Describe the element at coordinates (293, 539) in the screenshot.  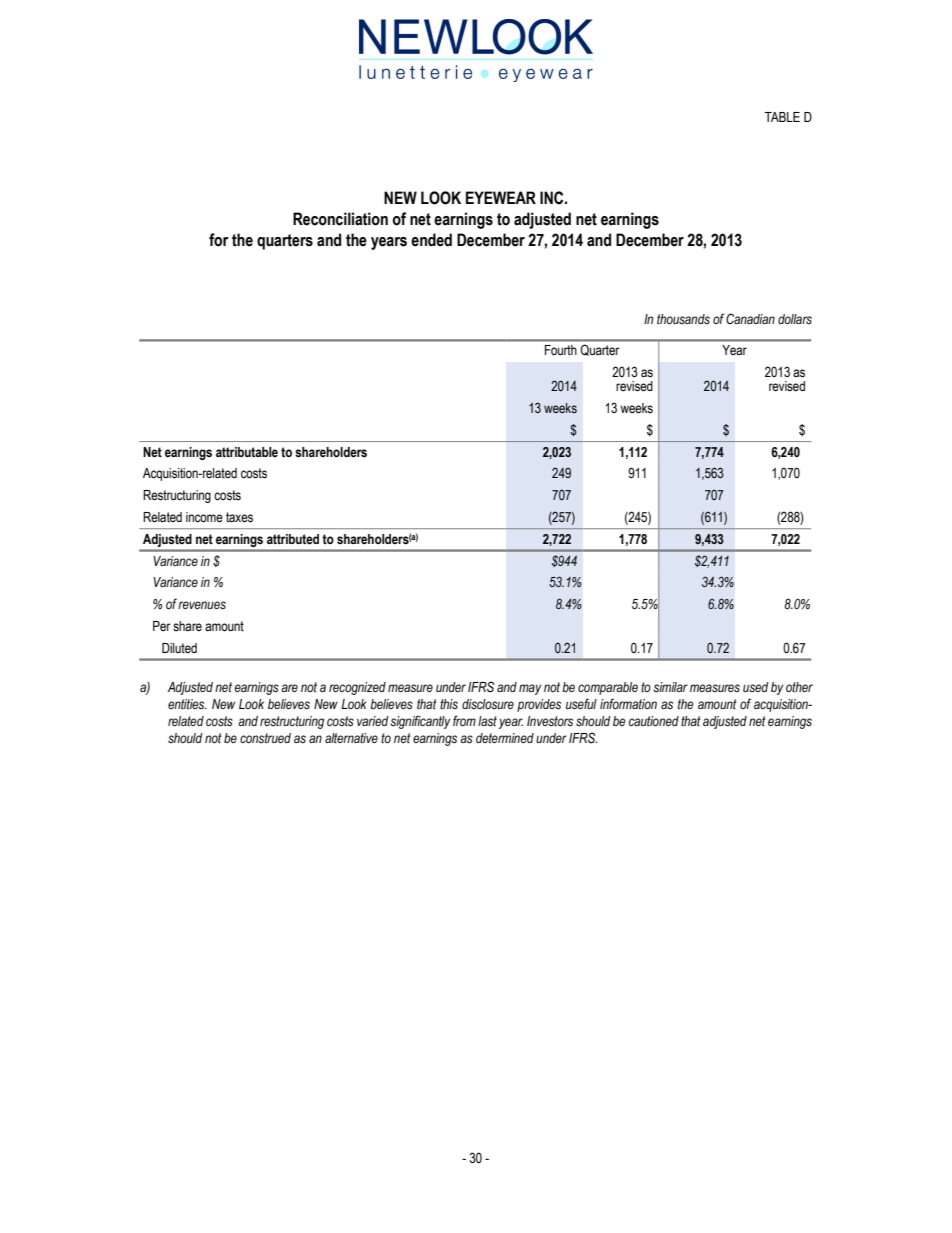
I see `attributed` at that location.
